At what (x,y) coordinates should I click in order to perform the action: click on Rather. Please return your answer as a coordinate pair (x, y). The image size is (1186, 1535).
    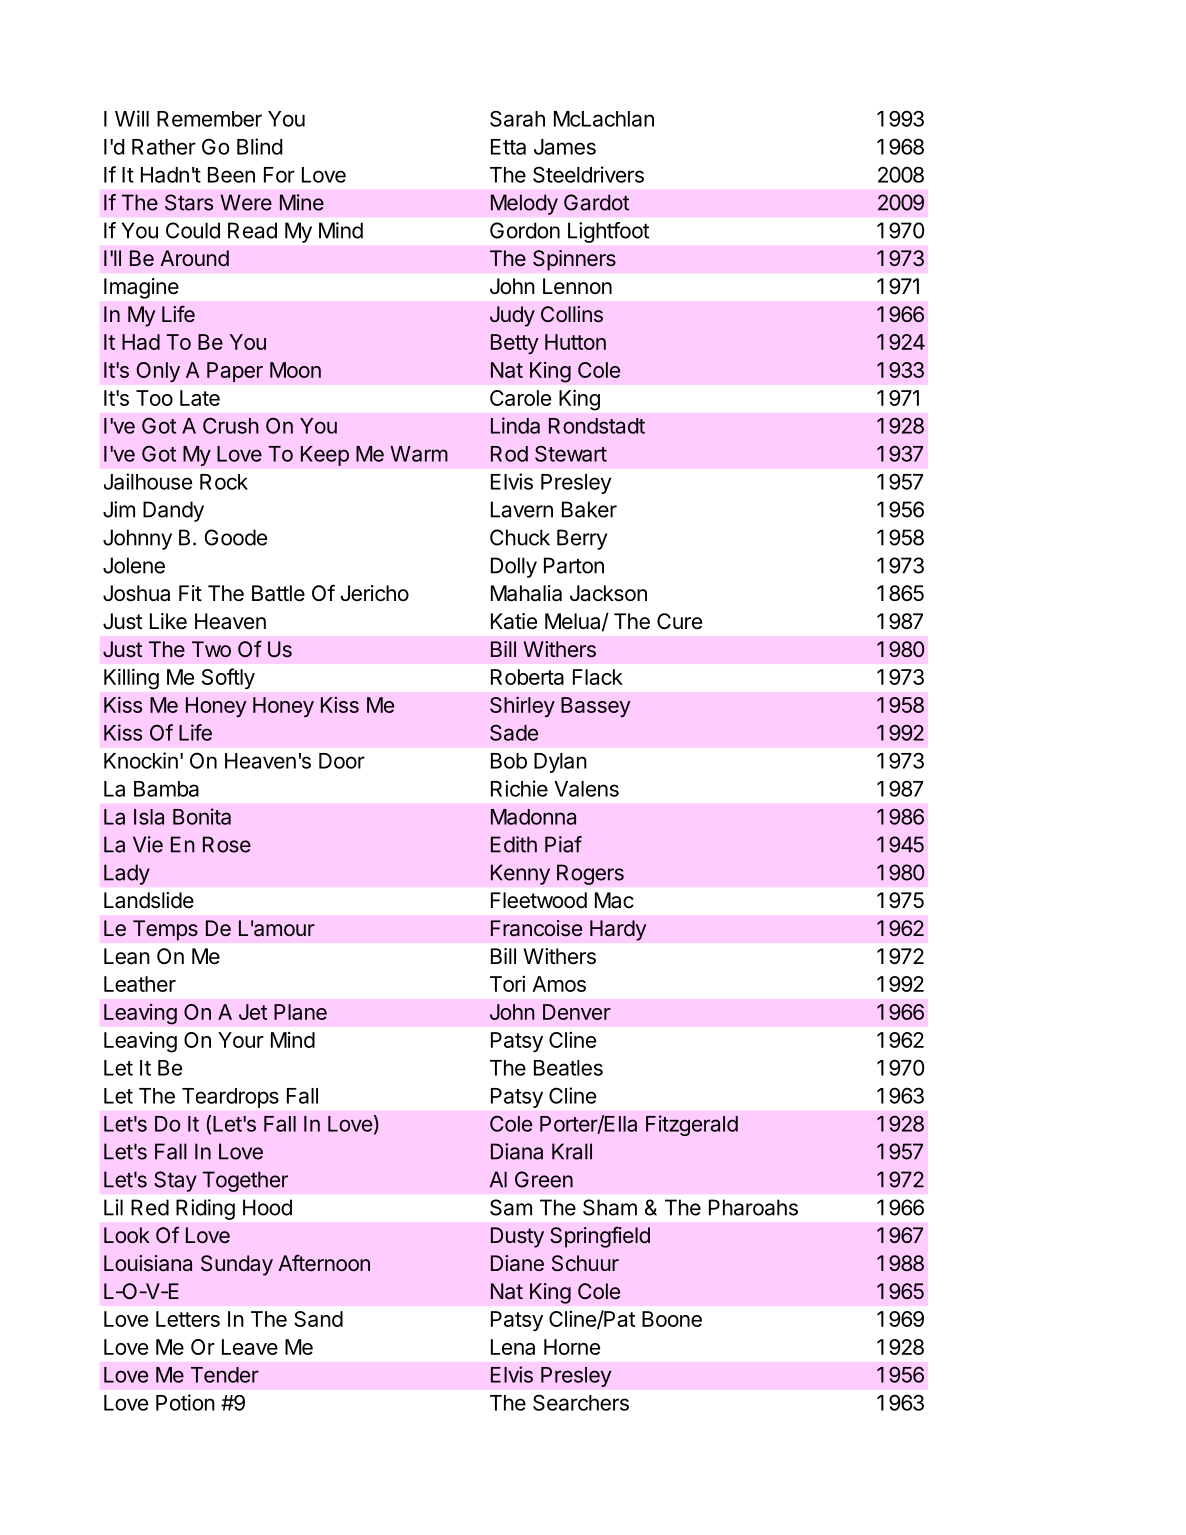
    Looking at the image, I should click on (164, 147).
